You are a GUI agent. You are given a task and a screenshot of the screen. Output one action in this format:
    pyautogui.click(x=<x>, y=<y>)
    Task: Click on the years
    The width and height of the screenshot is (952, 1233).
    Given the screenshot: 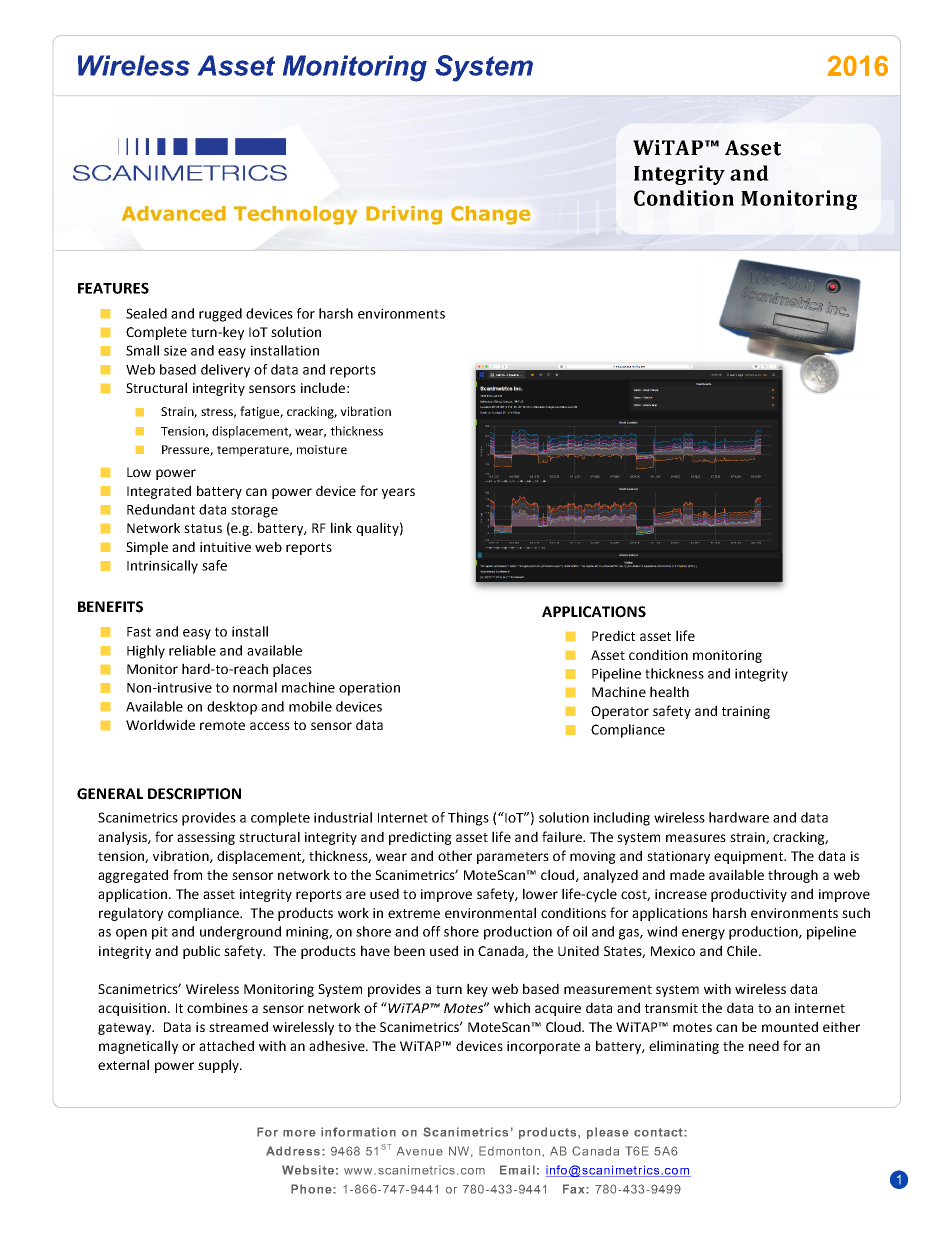 What is the action you would take?
    pyautogui.click(x=398, y=493)
